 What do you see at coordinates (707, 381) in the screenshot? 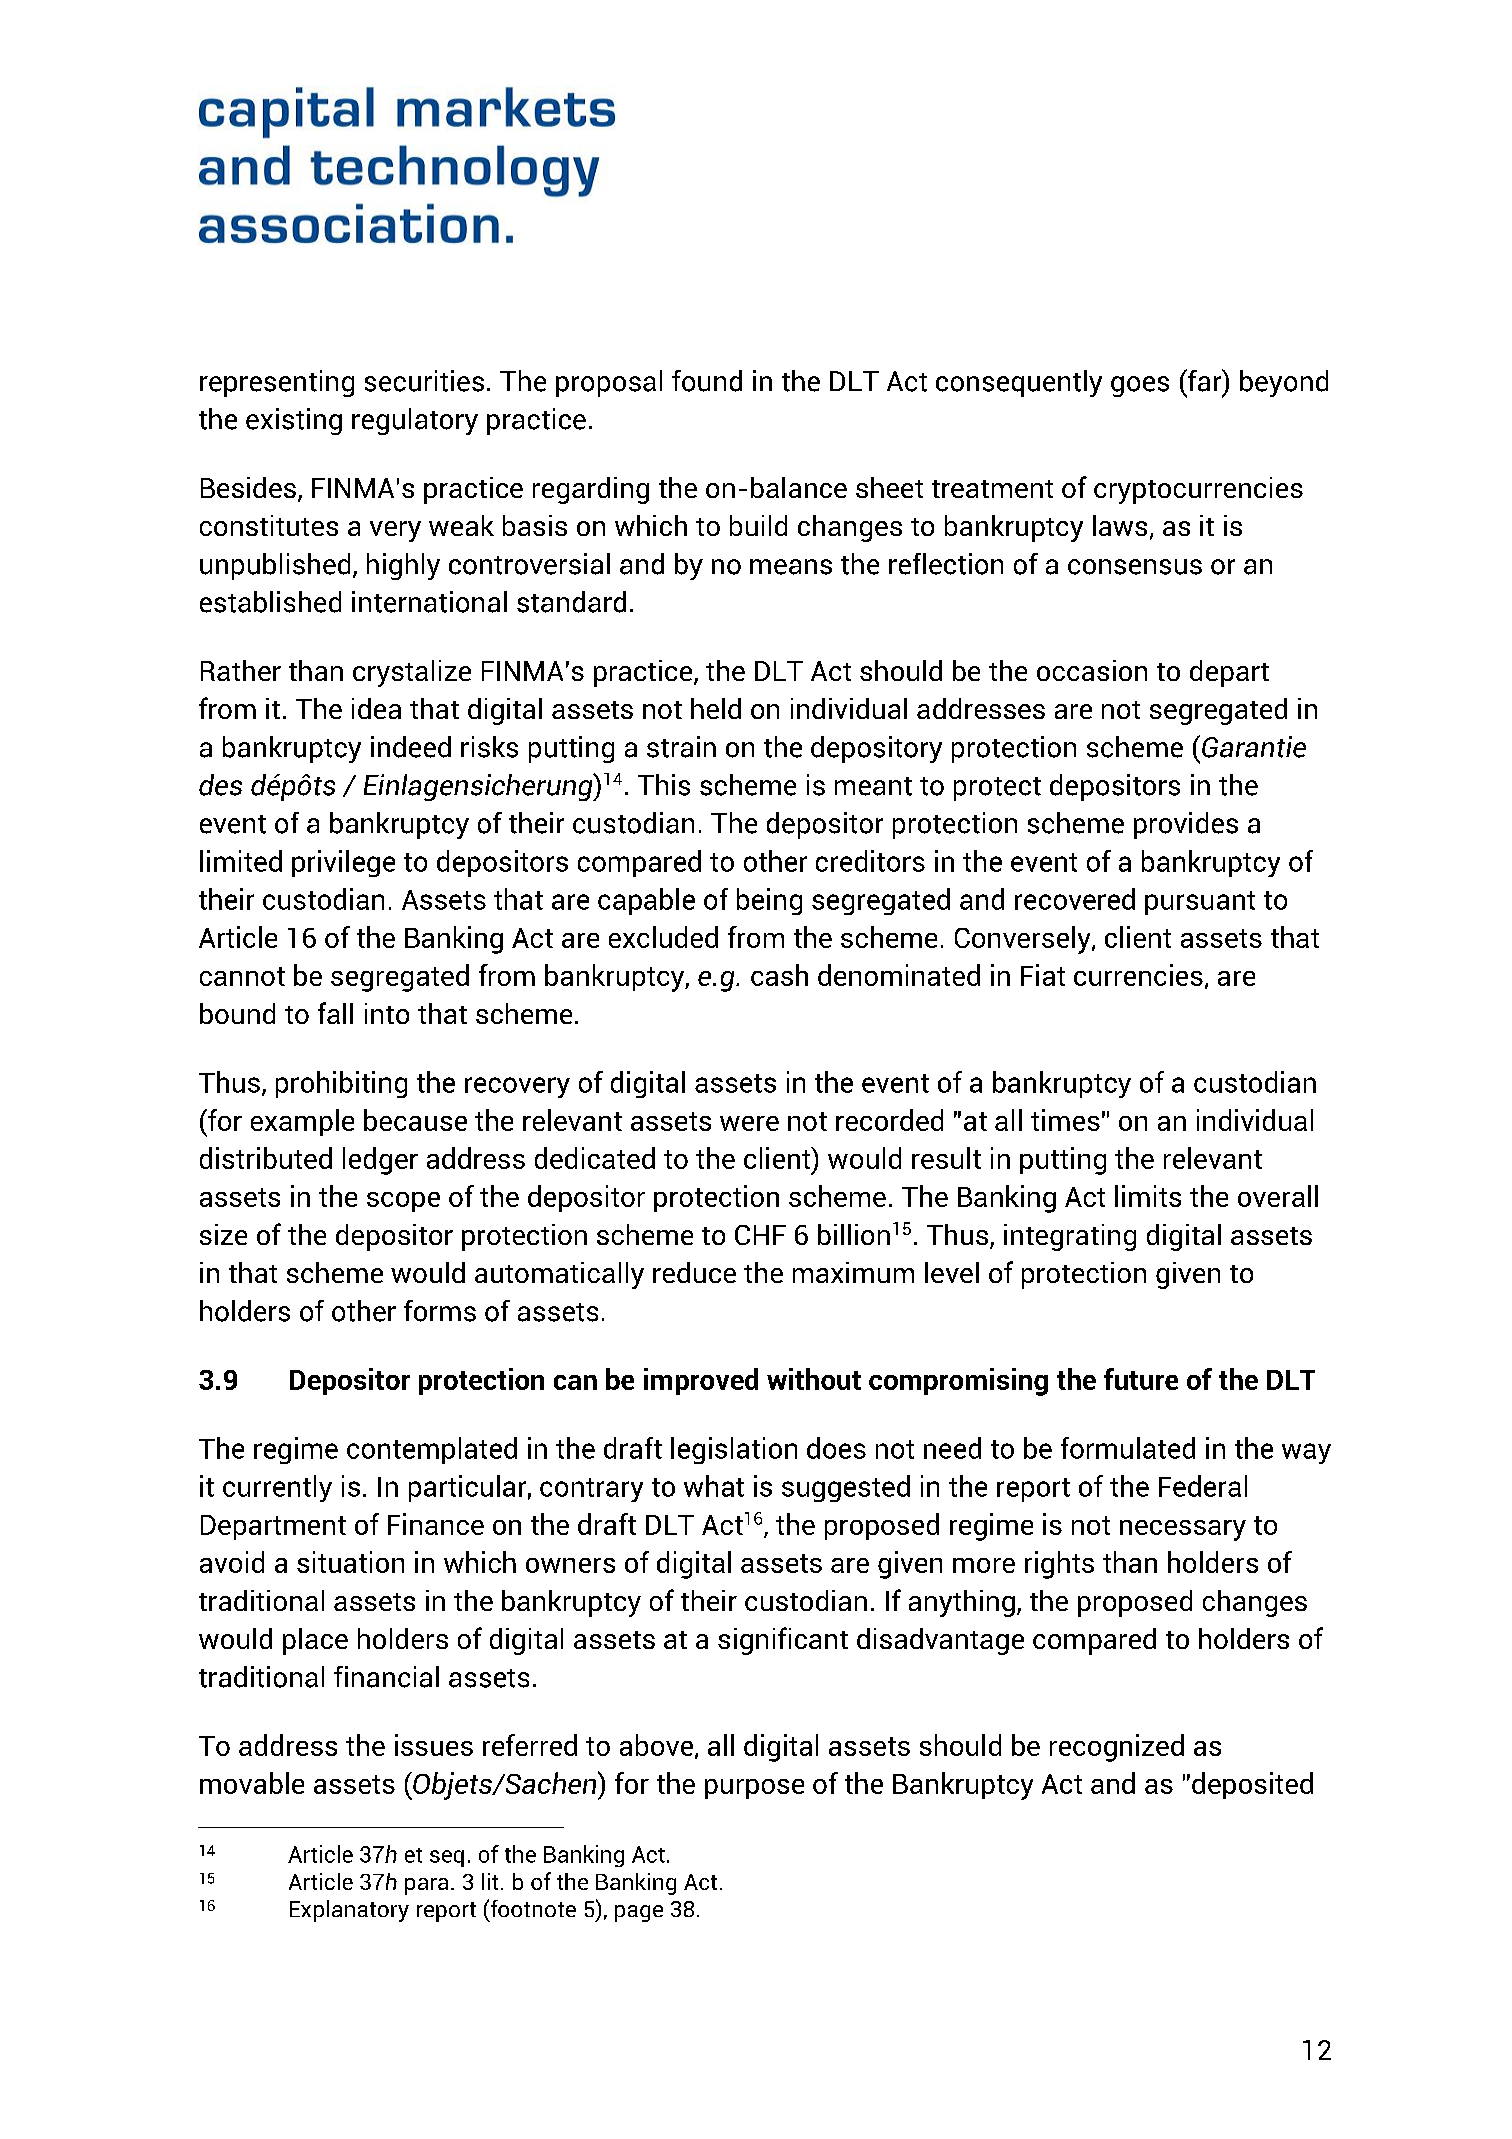
I see `found` at bounding box center [707, 381].
